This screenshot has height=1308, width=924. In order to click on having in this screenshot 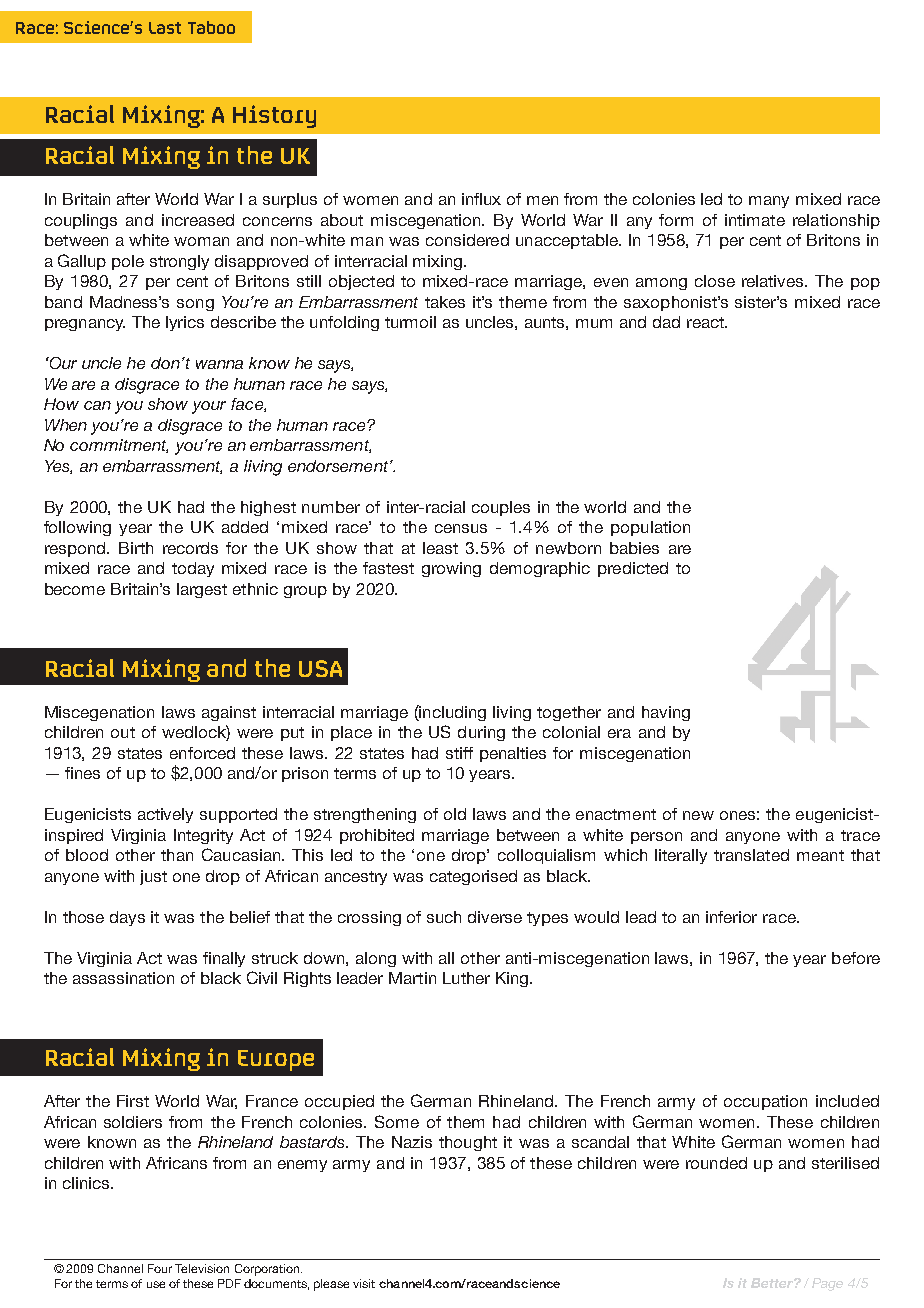, I will do `click(666, 713)`.
